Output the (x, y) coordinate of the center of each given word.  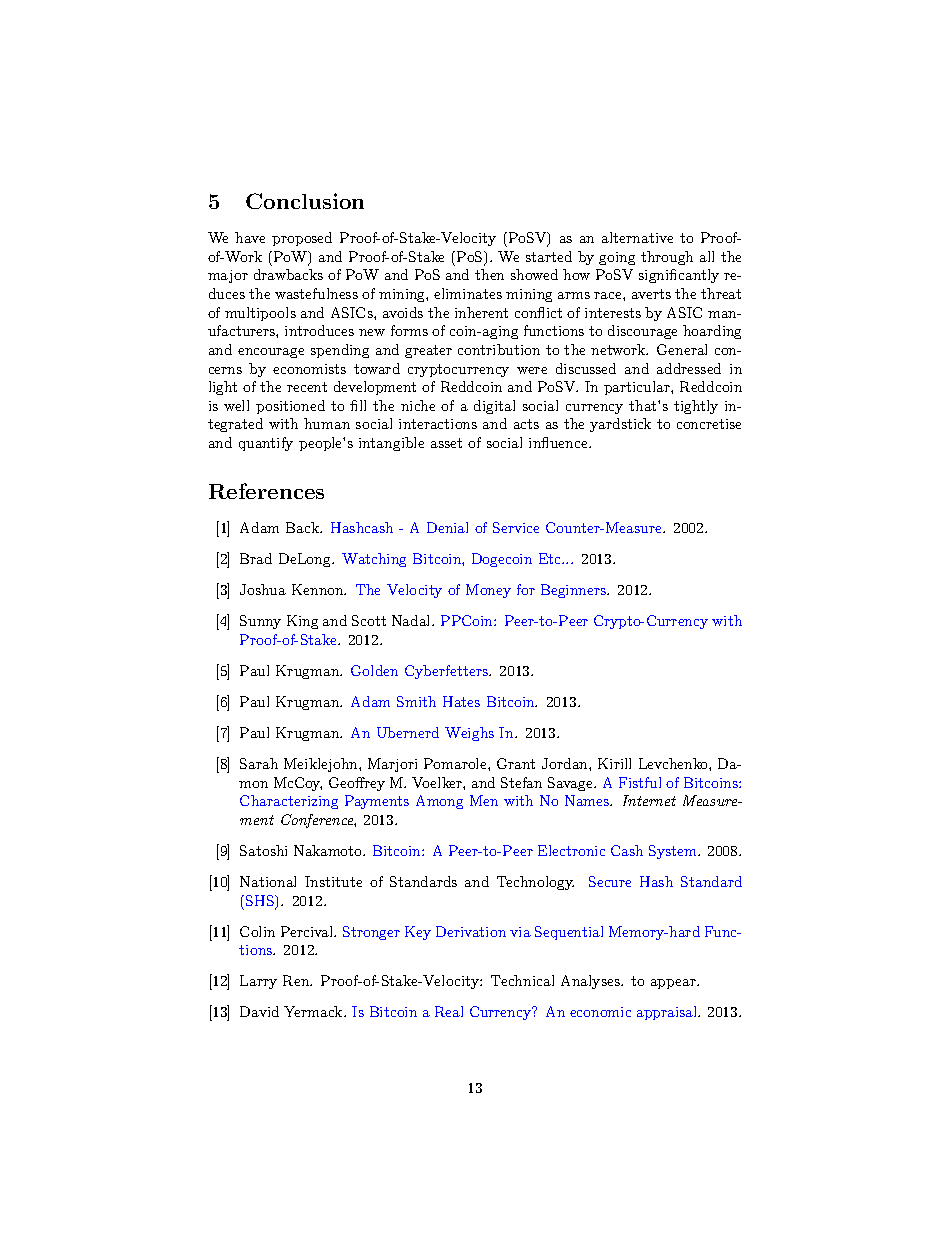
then (489, 274)
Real (449, 1011)
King (302, 622)
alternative (637, 237)
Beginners (574, 591)
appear (674, 984)
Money (488, 591)
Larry (258, 982)
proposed (302, 239)
